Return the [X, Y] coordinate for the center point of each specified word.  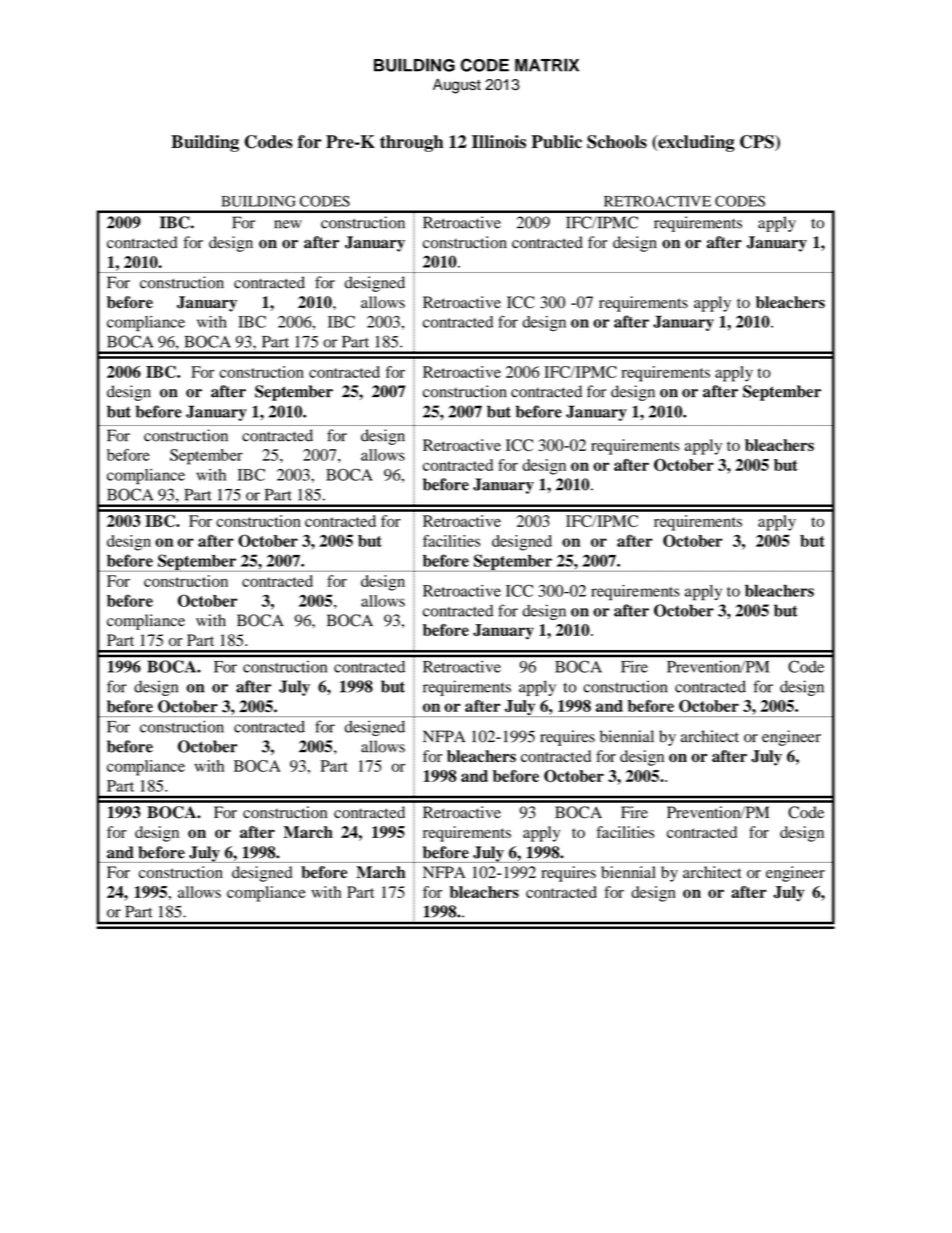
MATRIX [547, 65]
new [288, 224]
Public [556, 142]
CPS [758, 143]
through [411, 143]
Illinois [499, 142]
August [457, 86]
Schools [617, 142]
